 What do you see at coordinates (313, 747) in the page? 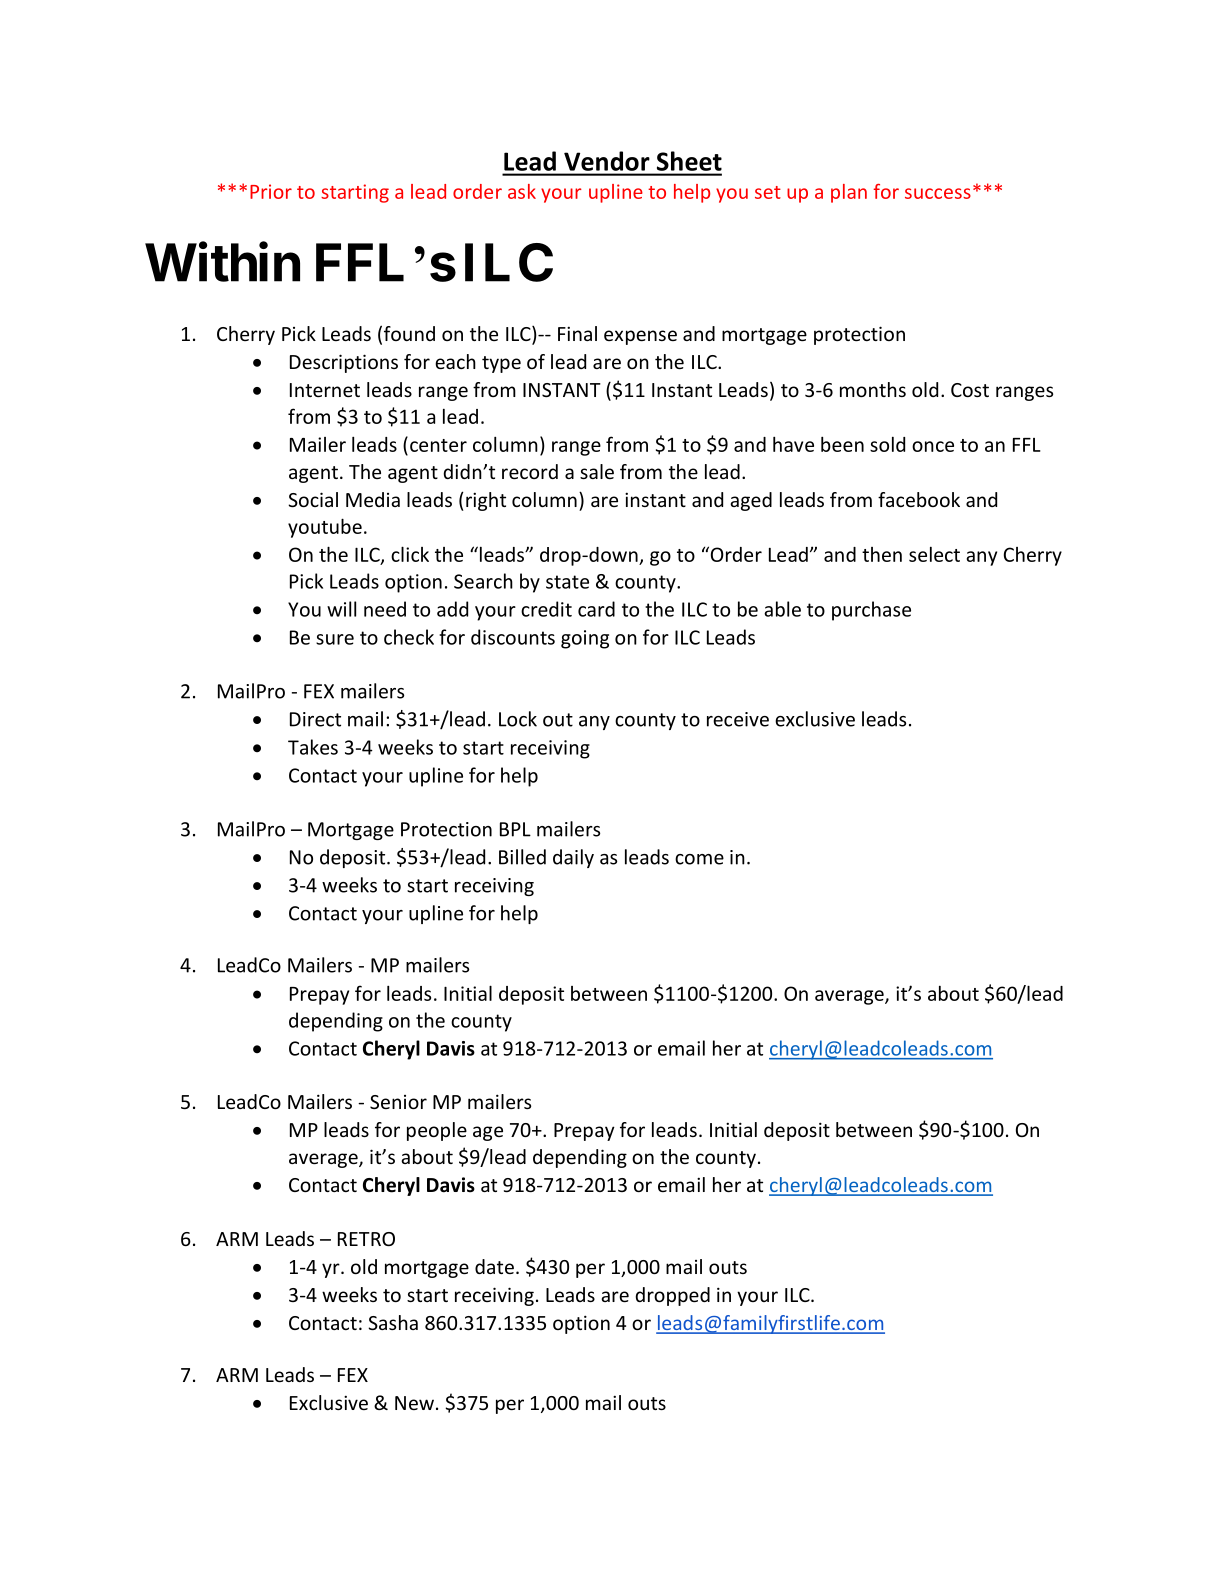
I see `Takes` at bounding box center [313, 747].
